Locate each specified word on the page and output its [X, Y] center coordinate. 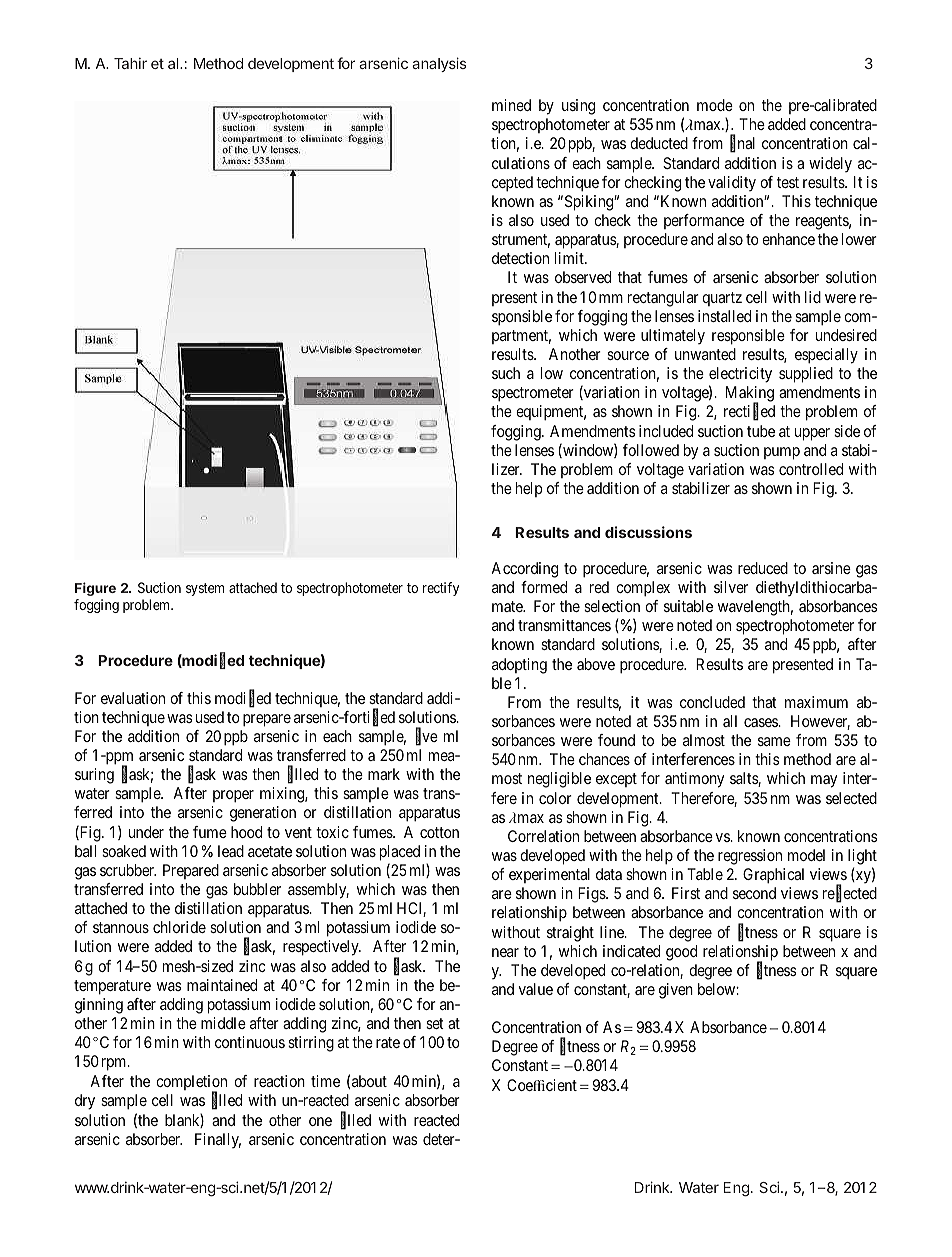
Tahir [130, 63]
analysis [439, 64]
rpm [115, 1064]
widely [830, 164]
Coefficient [542, 1085]
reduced [763, 568]
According [524, 570]
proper [233, 796]
